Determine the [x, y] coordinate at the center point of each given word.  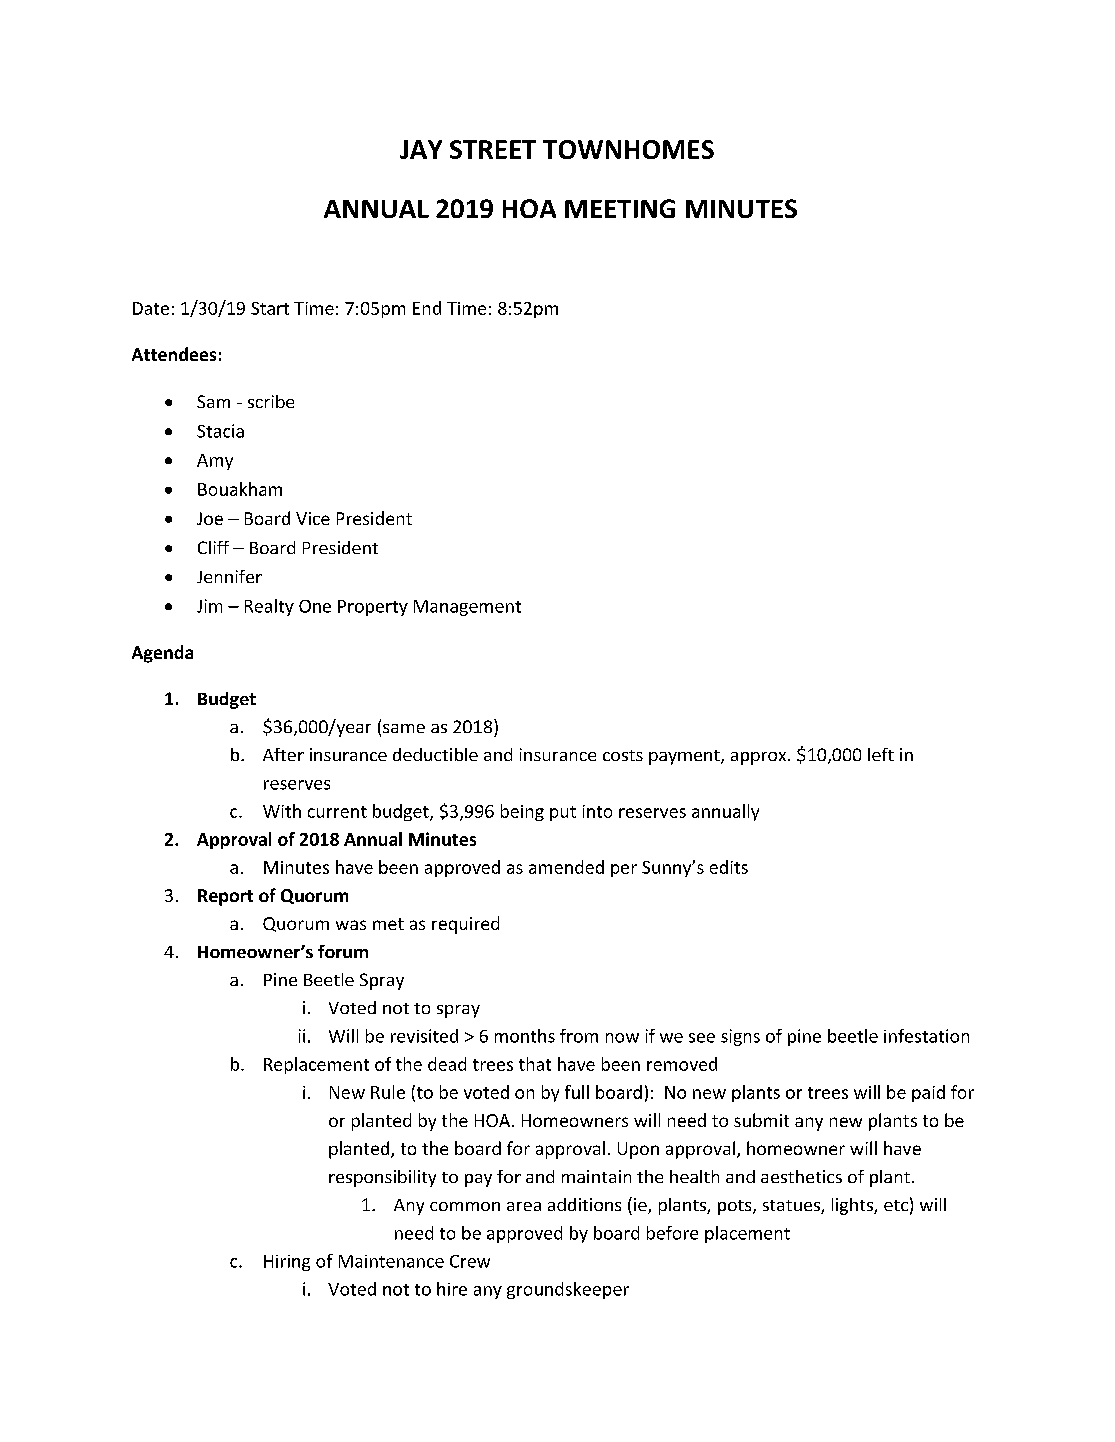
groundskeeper [568, 1290]
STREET [493, 149]
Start [270, 308]
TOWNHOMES [628, 149]
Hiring [287, 1263]
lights [853, 1206]
